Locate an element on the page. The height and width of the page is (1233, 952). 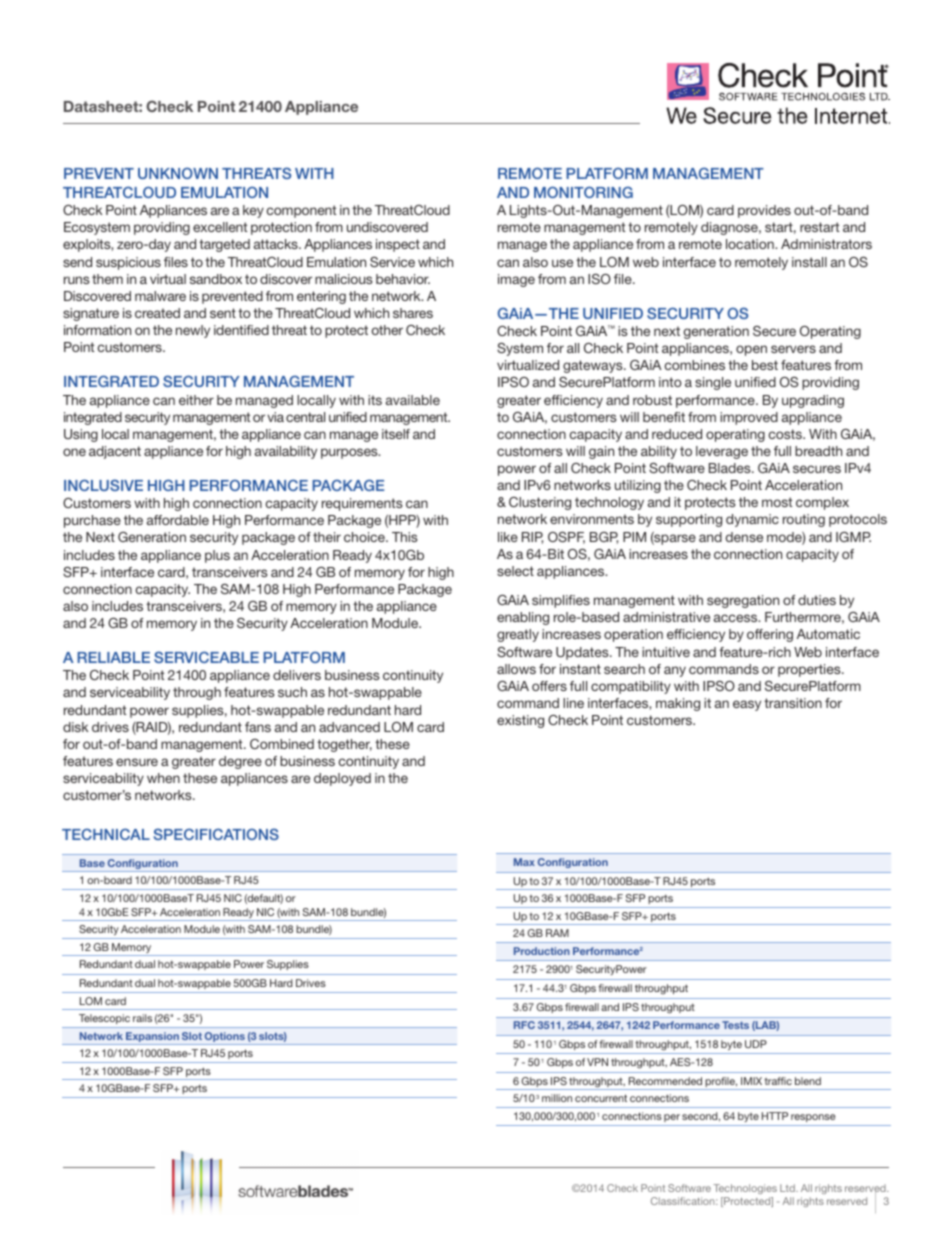
SPECIFICATIONS is located at coordinates (216, 834).
